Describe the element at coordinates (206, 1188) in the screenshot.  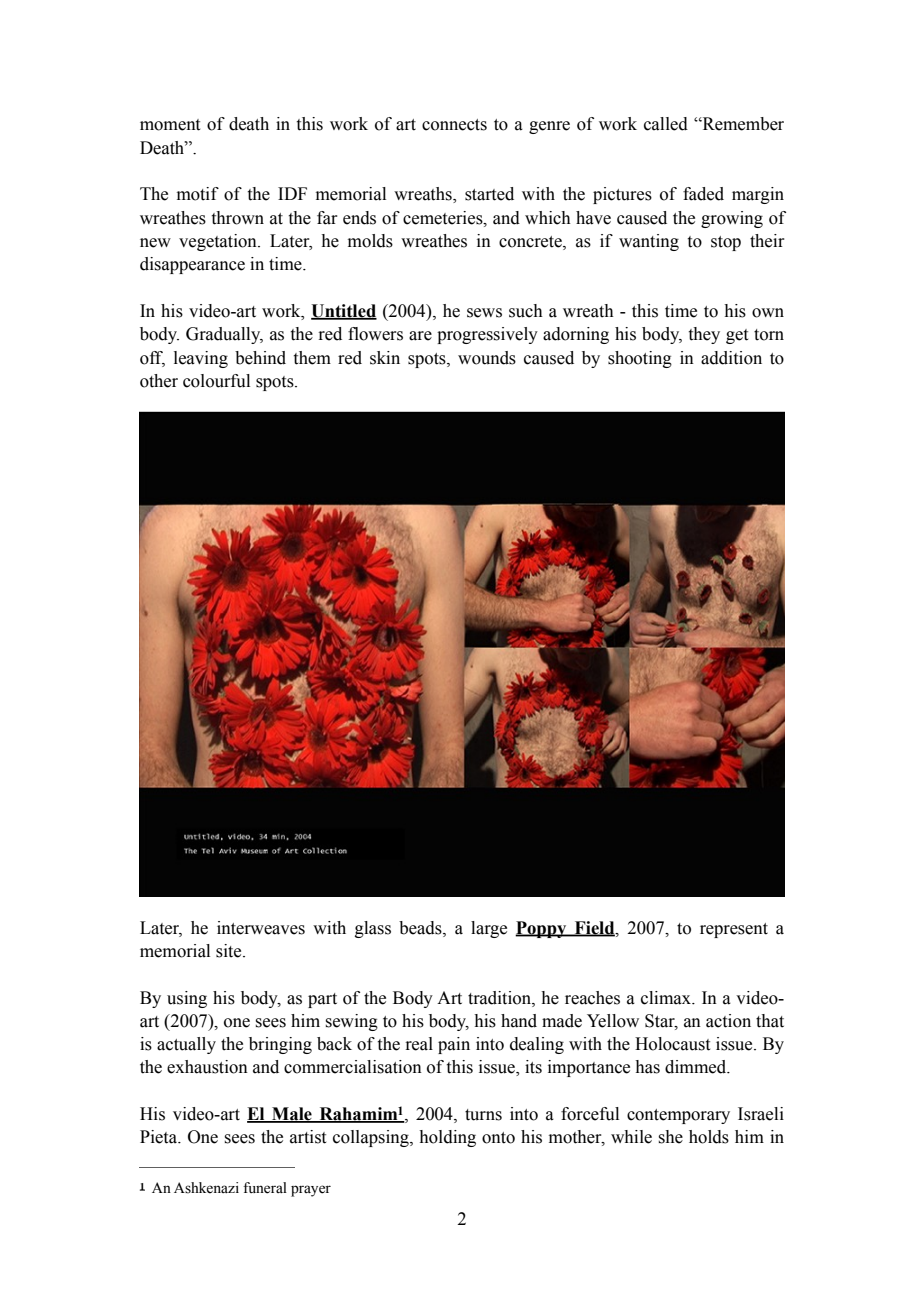
I see `Ashkenazi` at that location.
